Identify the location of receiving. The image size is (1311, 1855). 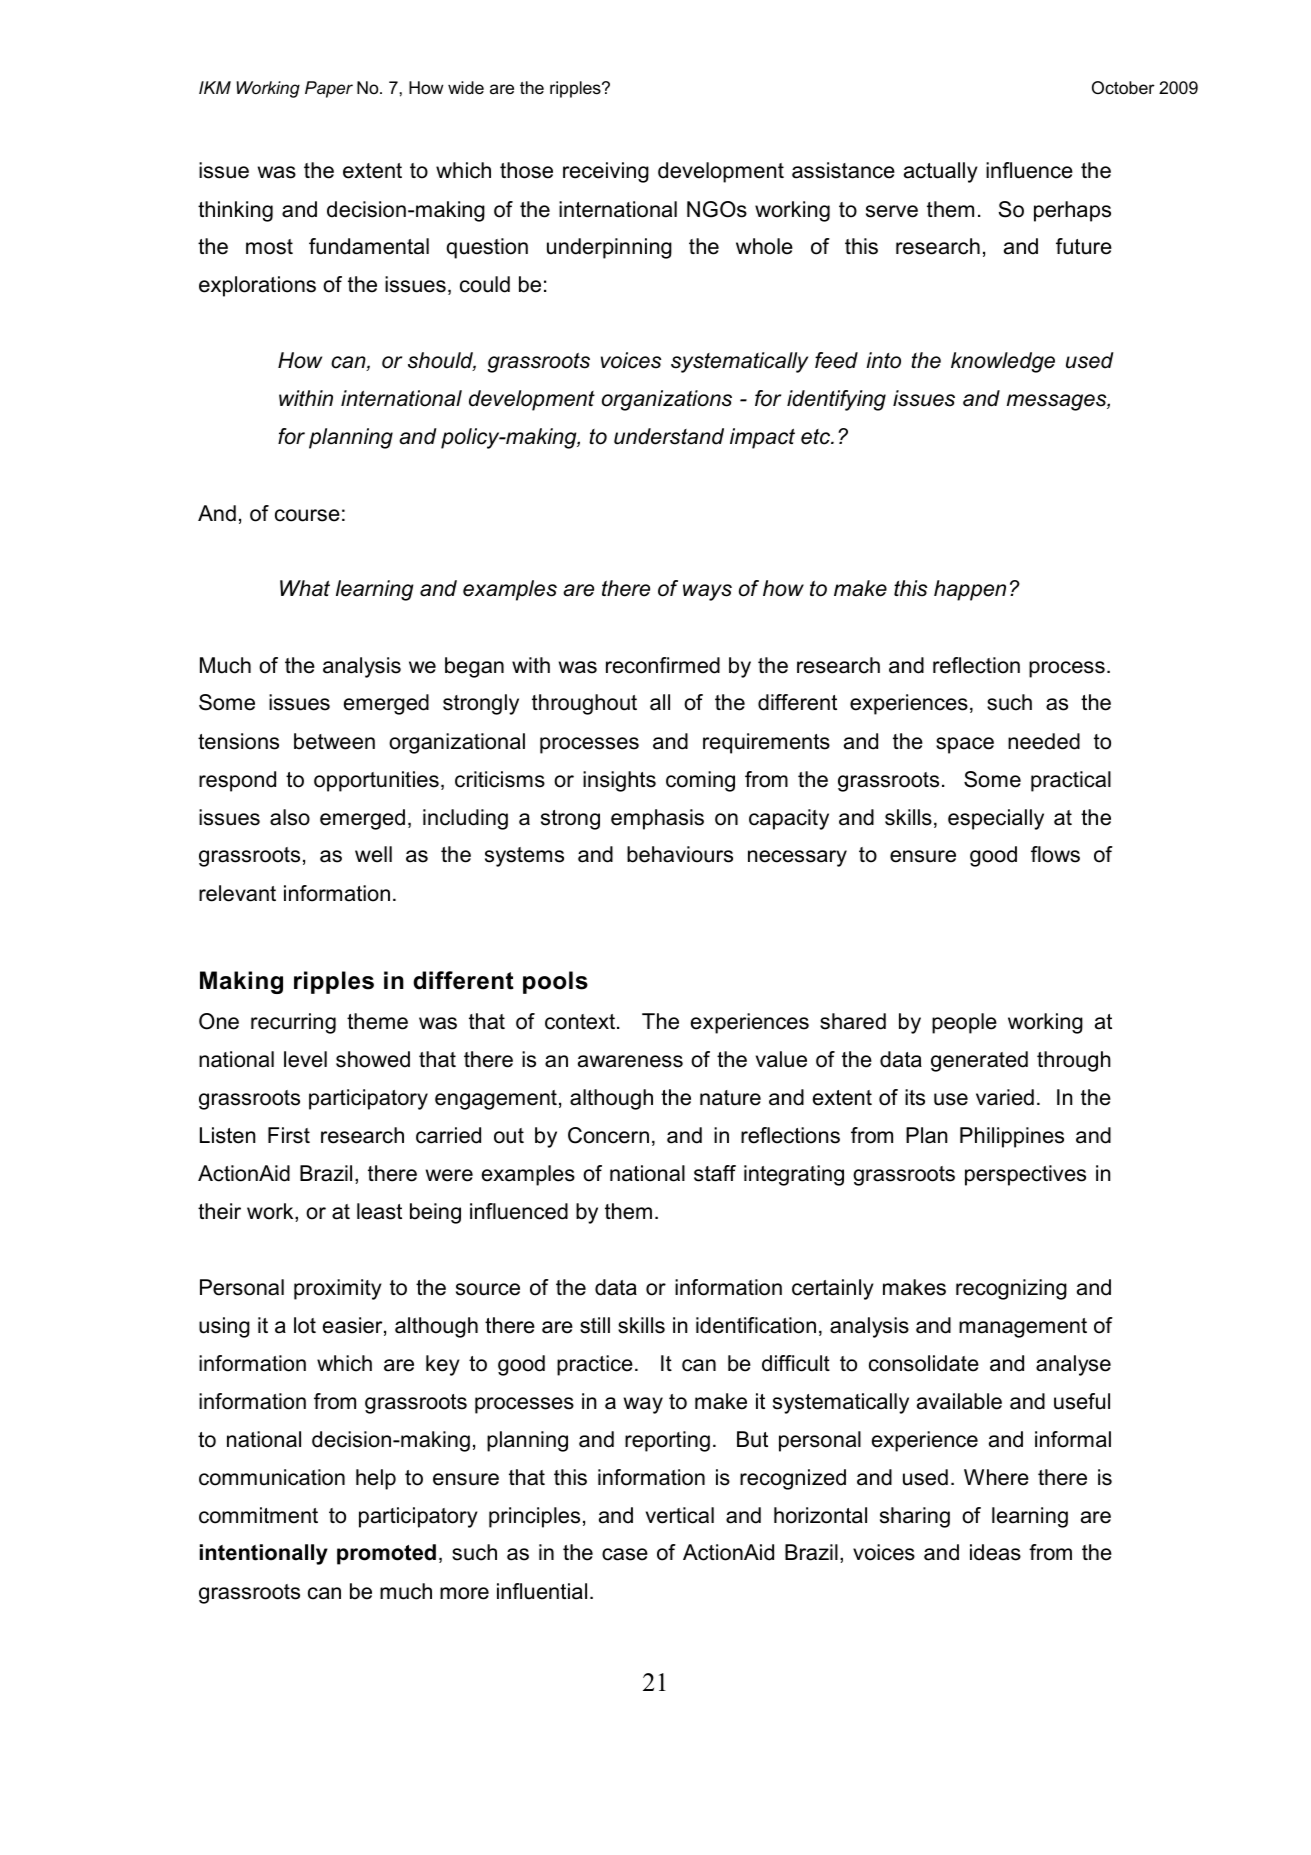
(606, 172).
